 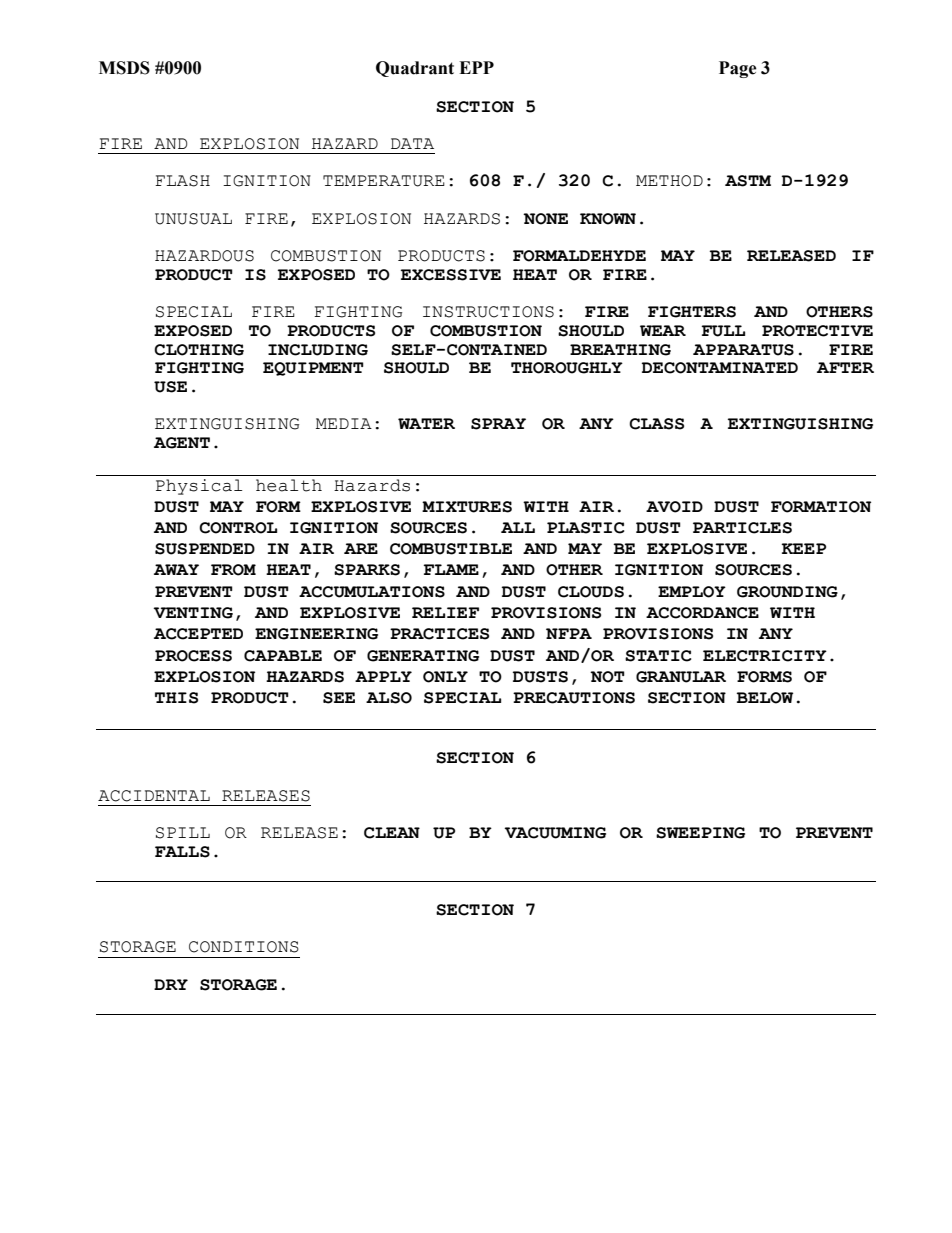 What do you see at coordinates (700, 833) in the image?
I see `SWEEPING` at bounding box center [700, 833].
